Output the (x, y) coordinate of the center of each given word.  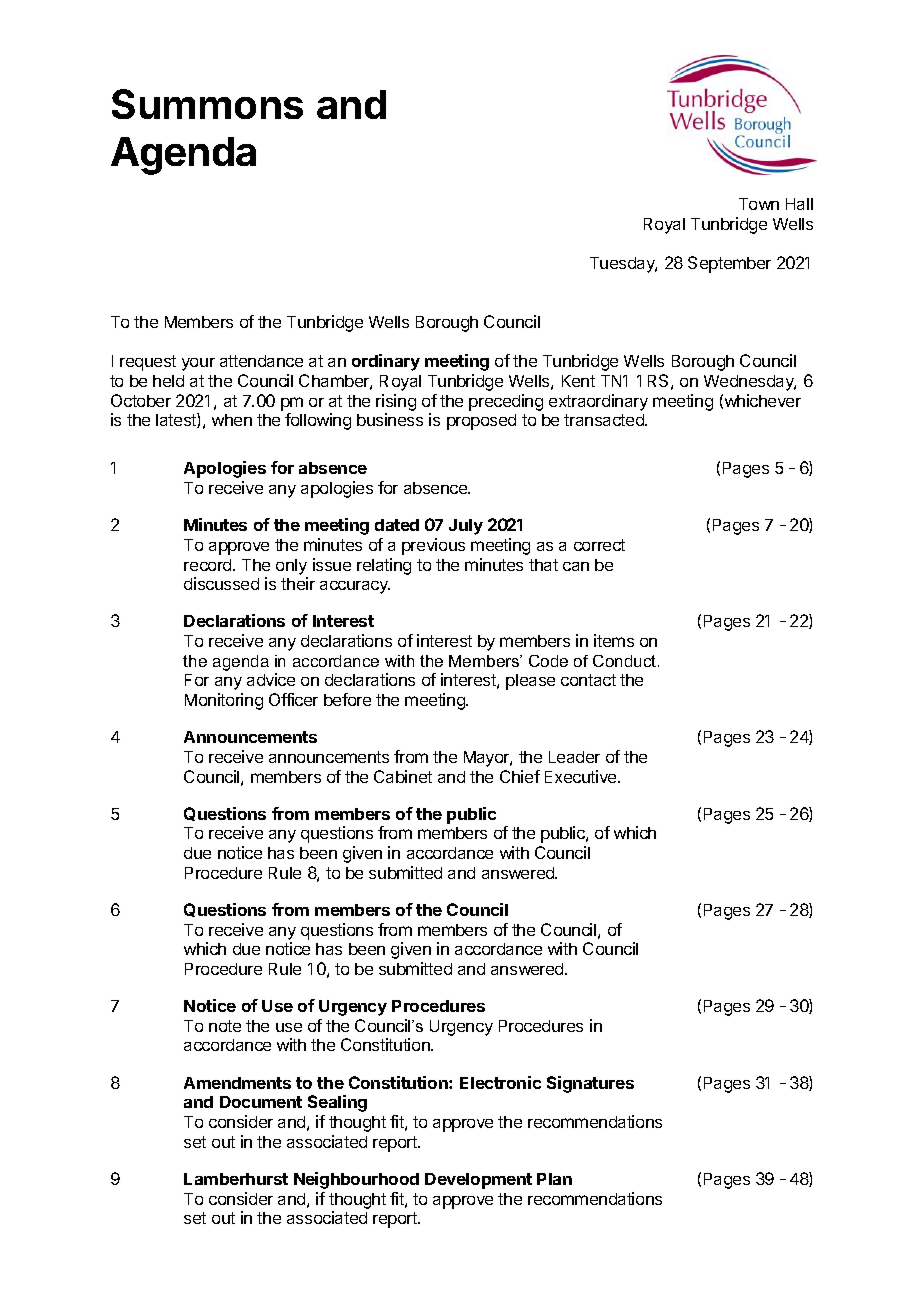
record (209, 565)
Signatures (590, 1084)
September (729, 264)
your (198, 364)
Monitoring (224, 701)
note (225, 1026)
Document (261, 1102)
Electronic (500, 1082)
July (466, 527)
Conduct (626, 661)
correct (599, 545)
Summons (207, 104)
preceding (506, 402)
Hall (799, 204)
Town (759, 204)
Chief (520, 776)
